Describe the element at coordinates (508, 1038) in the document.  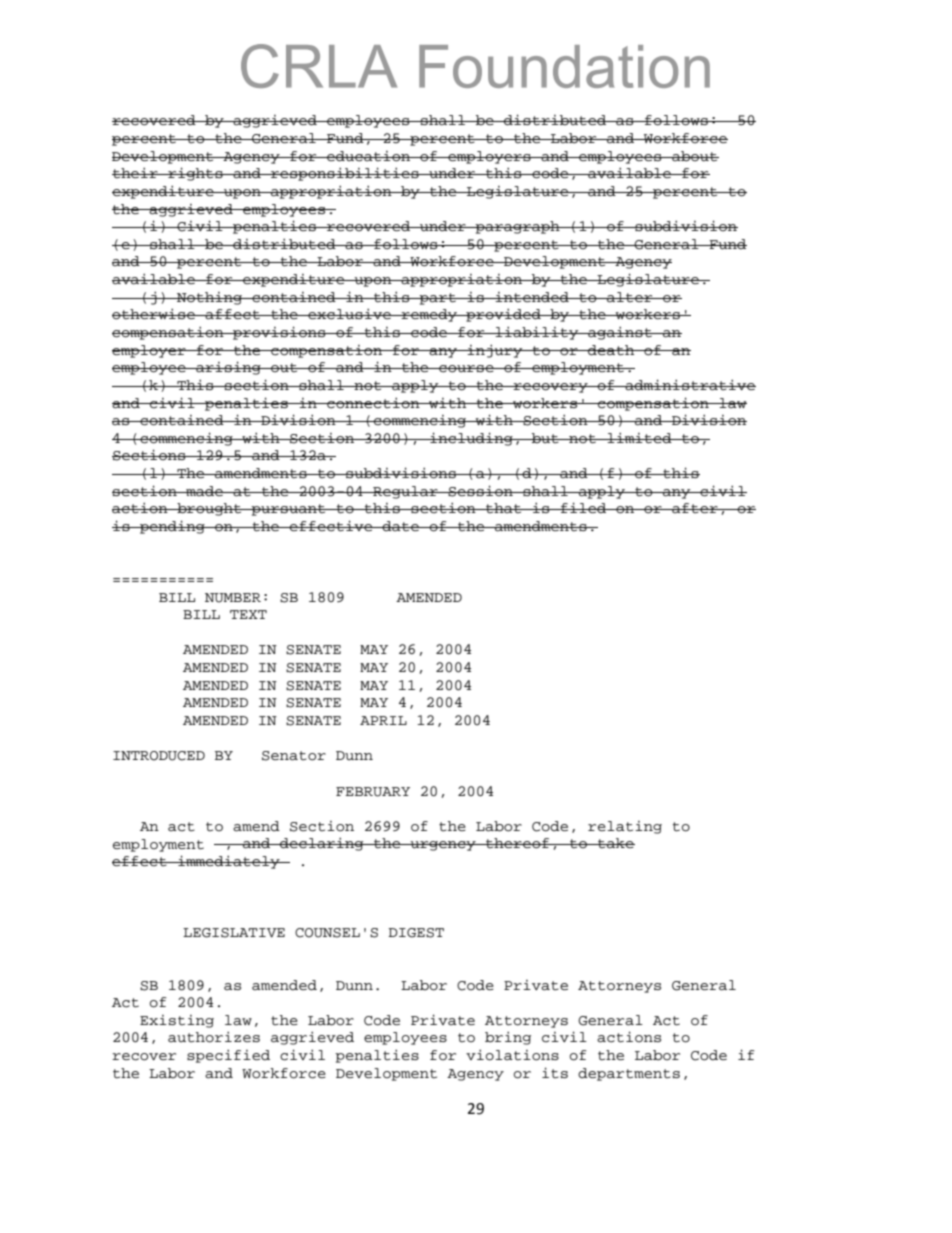
I see `bring` at that location.
